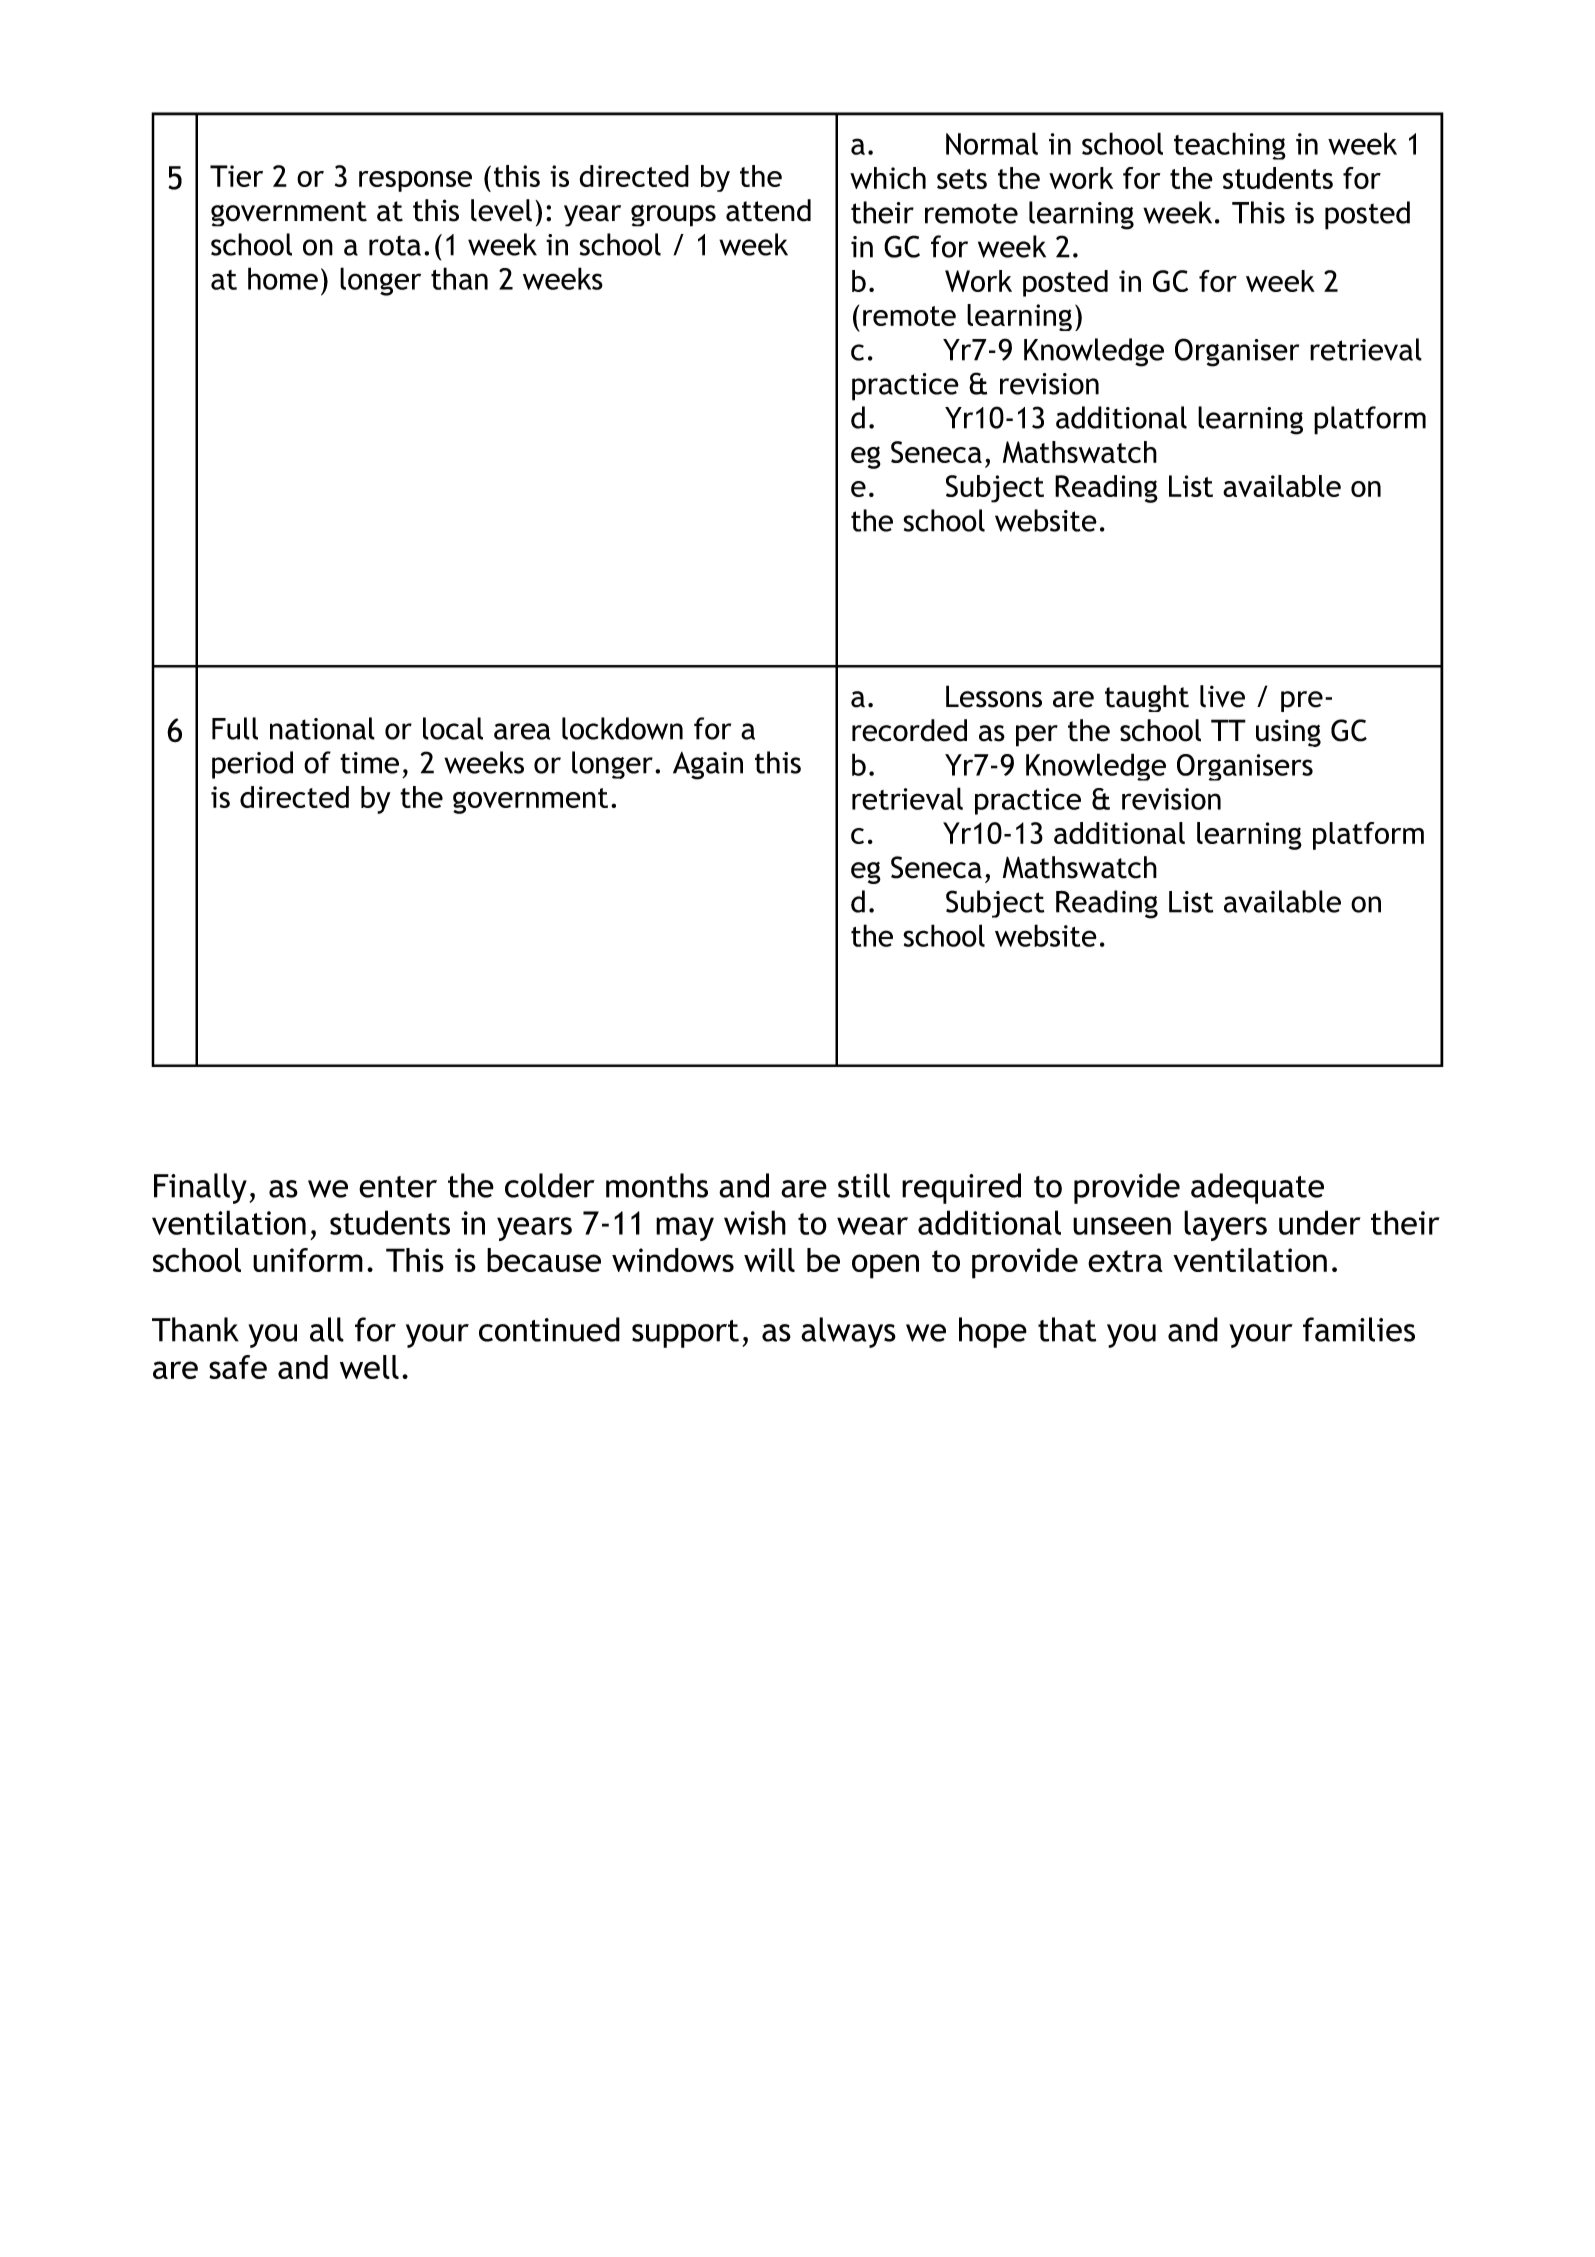  Describe the element at coordinates (768, 210) in the page. I see `attend` at that location.
